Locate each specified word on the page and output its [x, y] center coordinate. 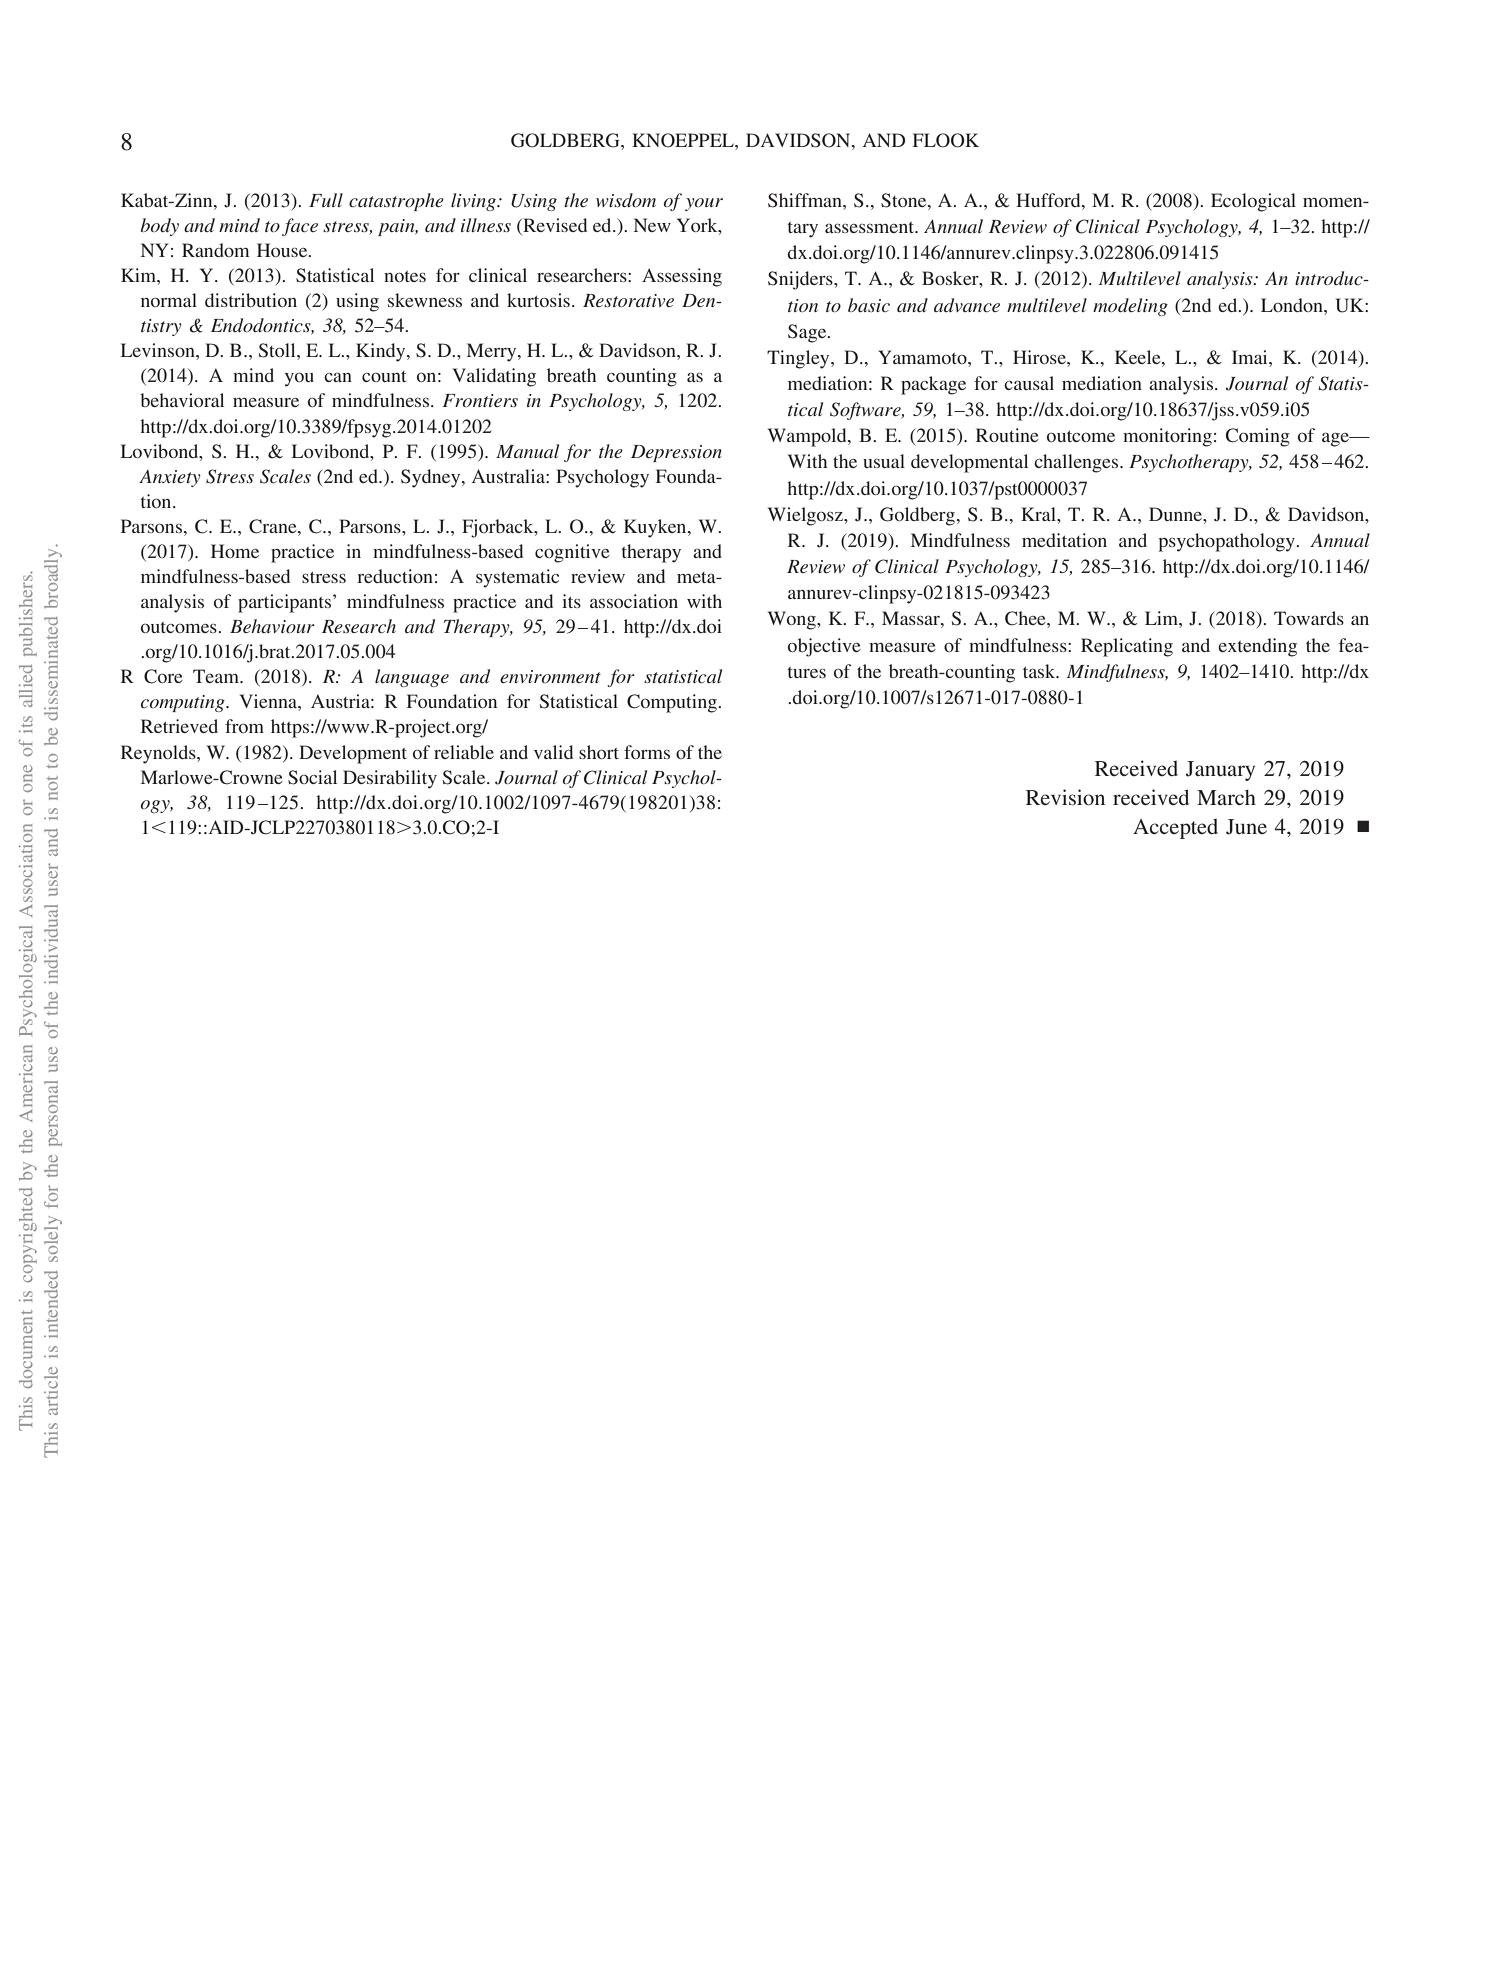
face [300, 227]
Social [312, 777]
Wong [793, 620]
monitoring [1167, 437]
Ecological [1253, 202]
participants [286, 603]
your [704, 204]
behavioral [182, 400]
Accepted [1175, 828]
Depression [676, 453]
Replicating [1127, 647]
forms [647, 752]
